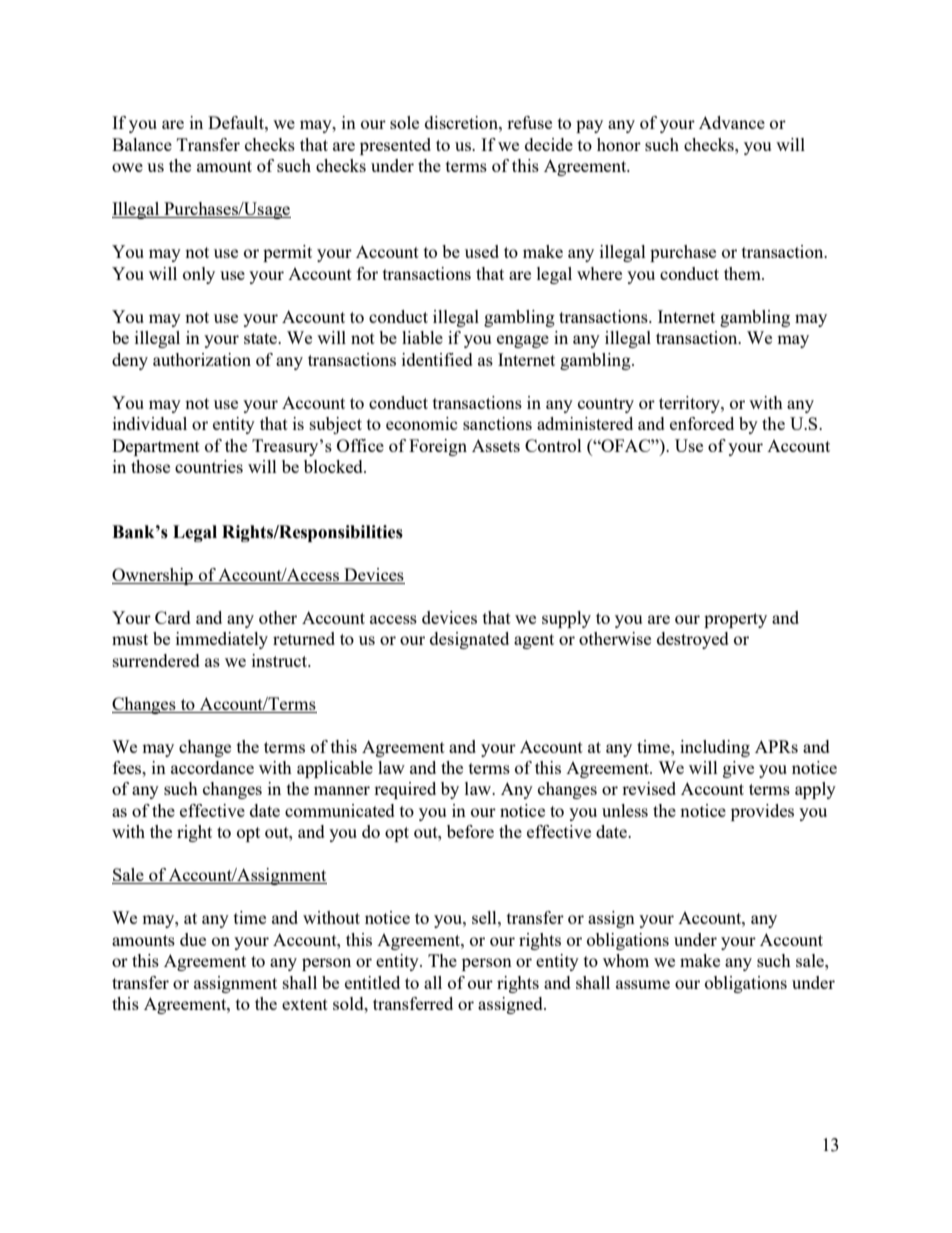  Describe the element at coordinates (529, 122) in the screenshot. I see `refuse` at that location.
